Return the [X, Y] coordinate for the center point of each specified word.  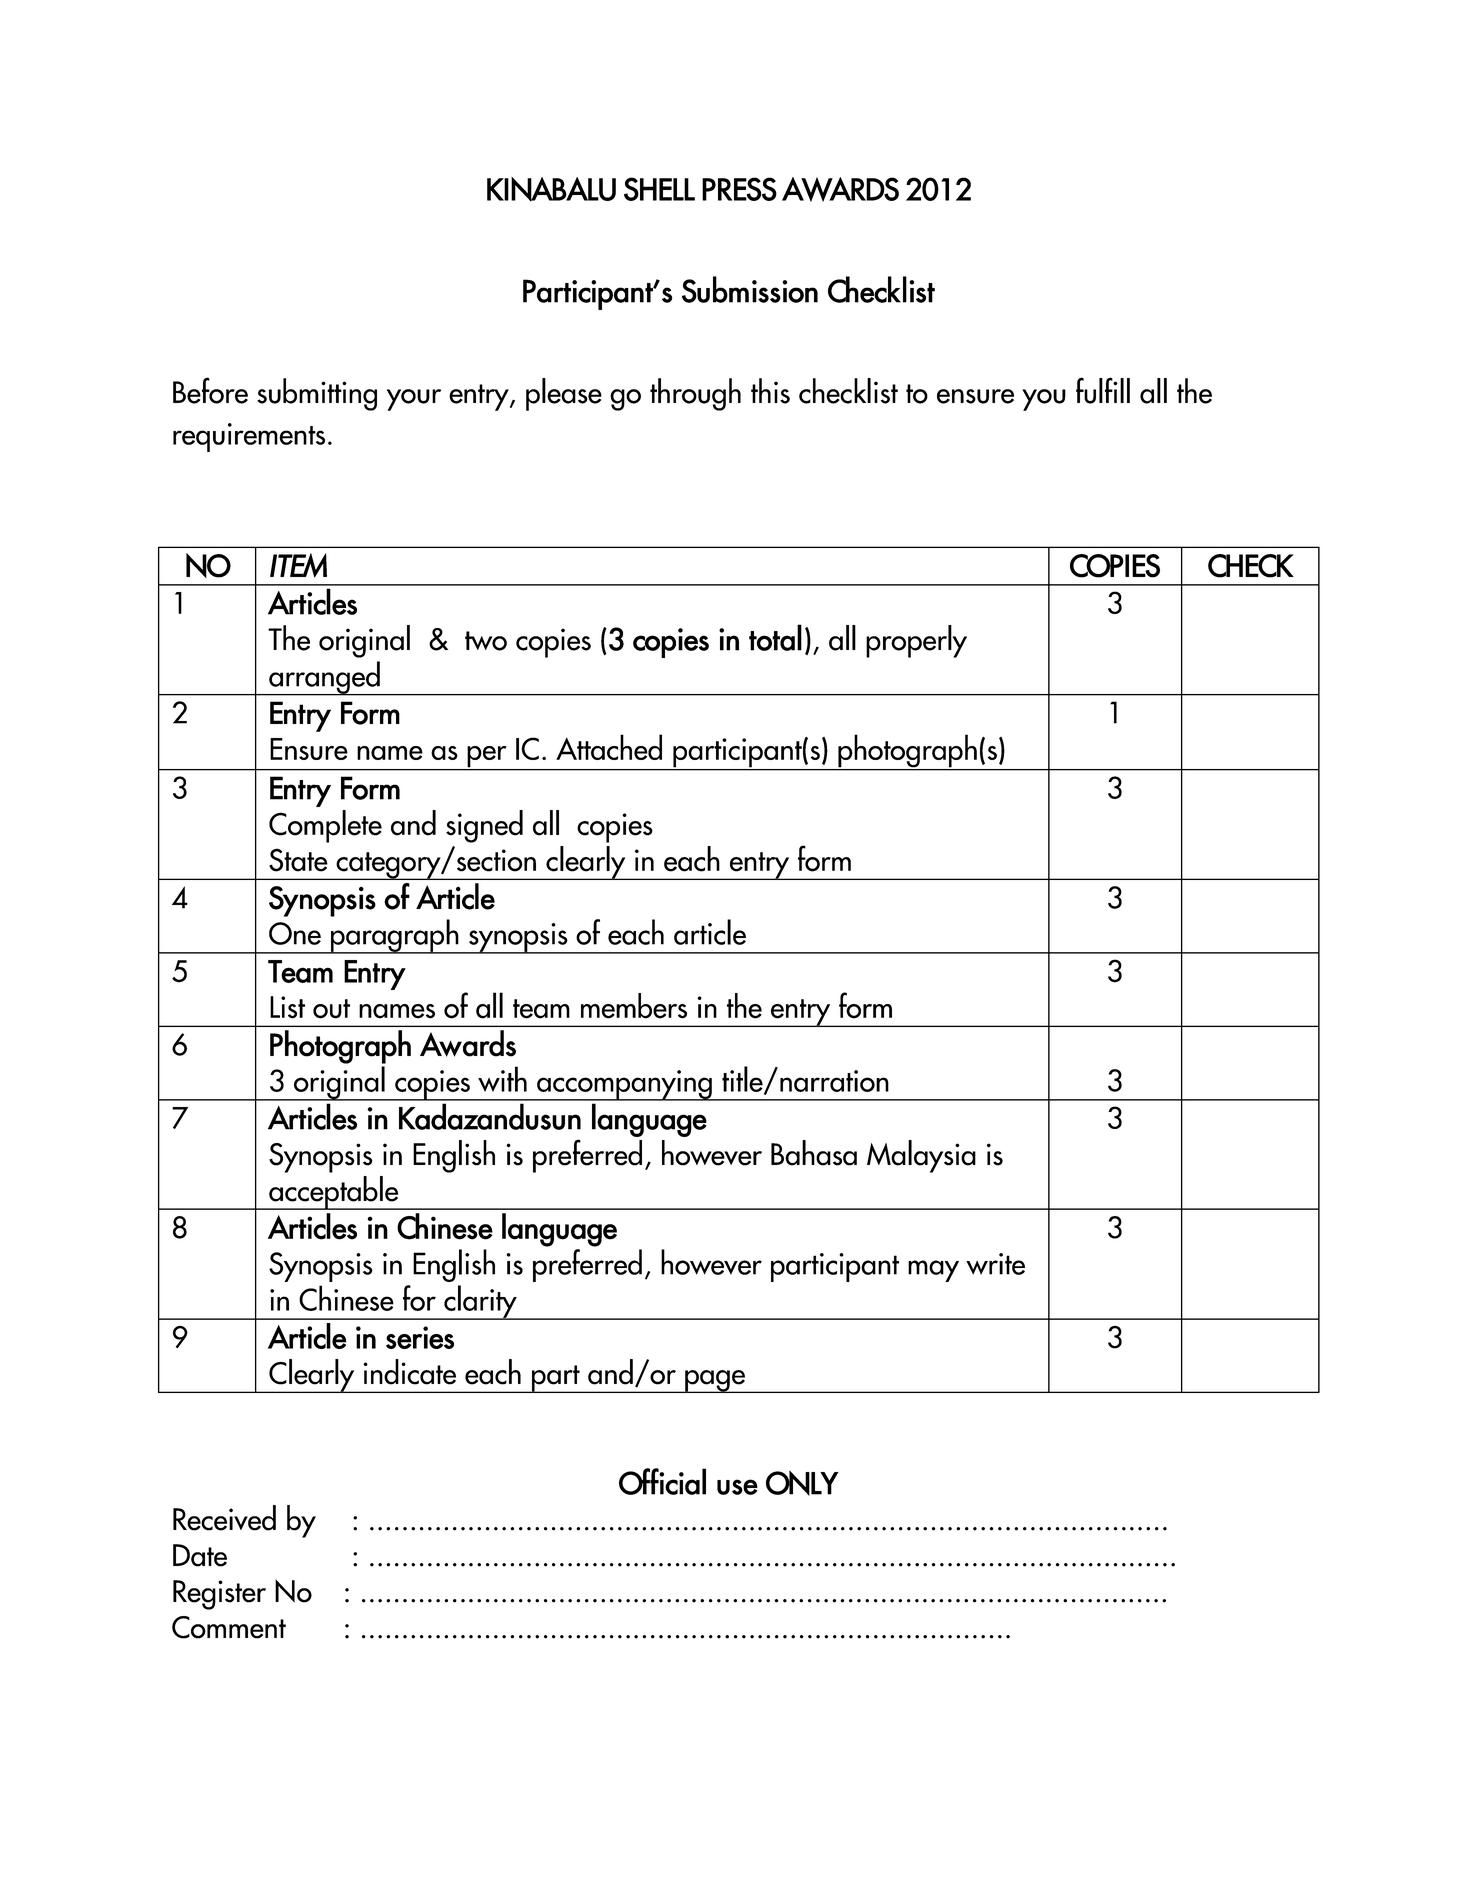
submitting [317, 394]
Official [662, 1481]
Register [219, 1595]
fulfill [1103, 390]
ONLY [802, 1483]
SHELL [659, 189]
